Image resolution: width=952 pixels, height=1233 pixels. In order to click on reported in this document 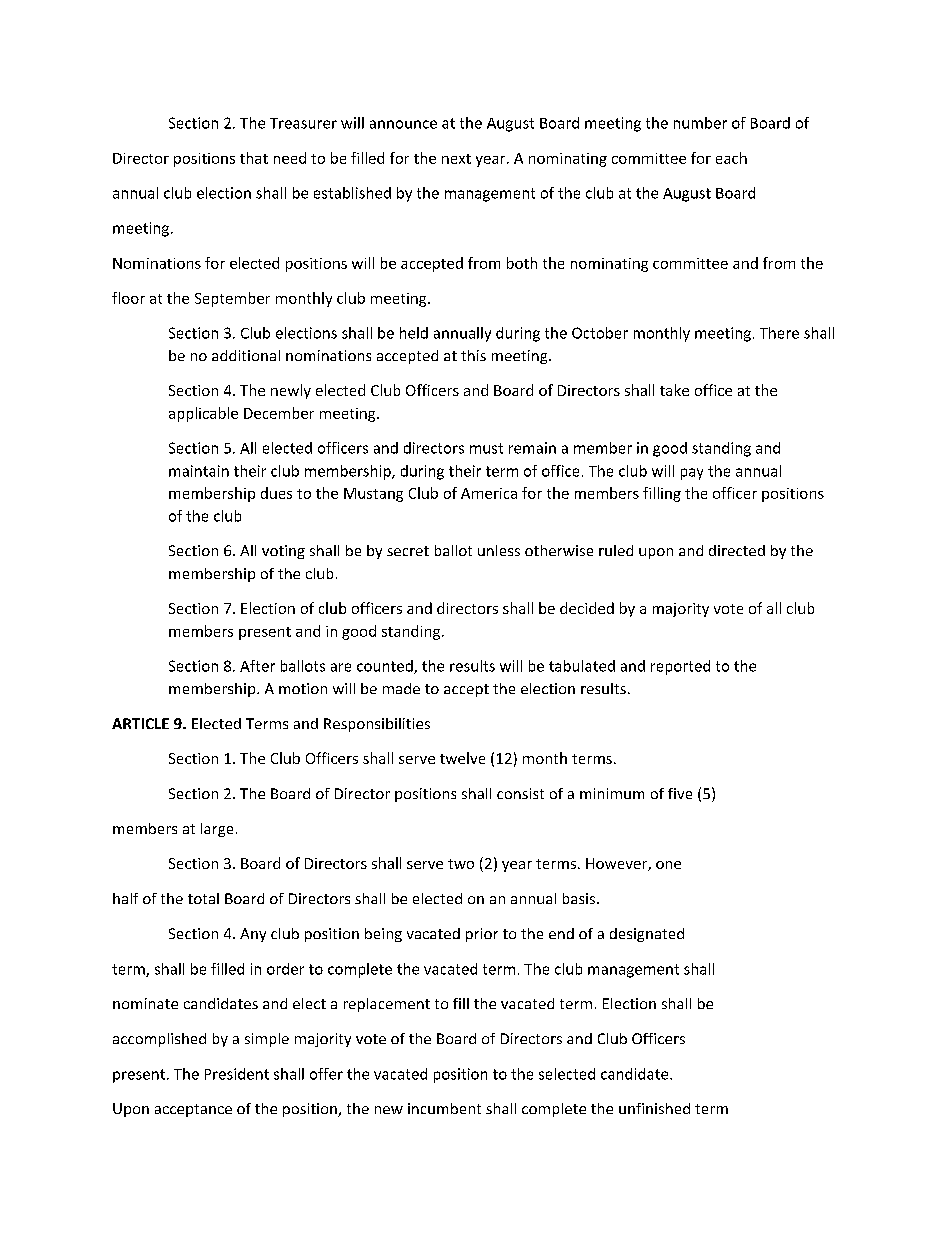, I will do `click(680, 667)`.
